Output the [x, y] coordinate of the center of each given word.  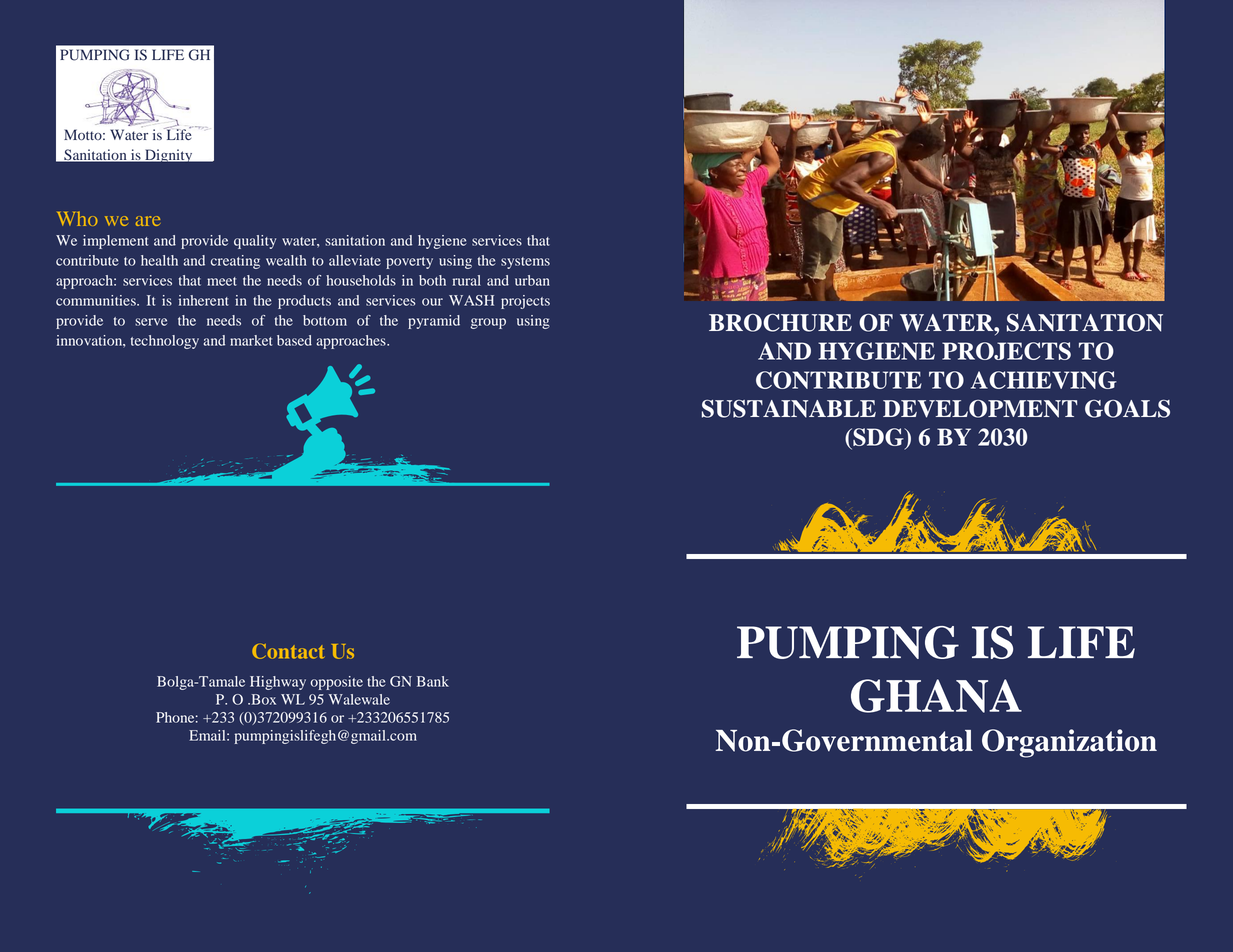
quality [255, 242]
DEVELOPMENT [980, 409]
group [488, 323]
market [251, 340]
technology [165, 342]
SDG [878, 437]
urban [532, 280]
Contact [288, 651]
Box [262, 699]
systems [525, 263]
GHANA [936, 696]
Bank [433, 681]
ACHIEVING [1044, 380]
